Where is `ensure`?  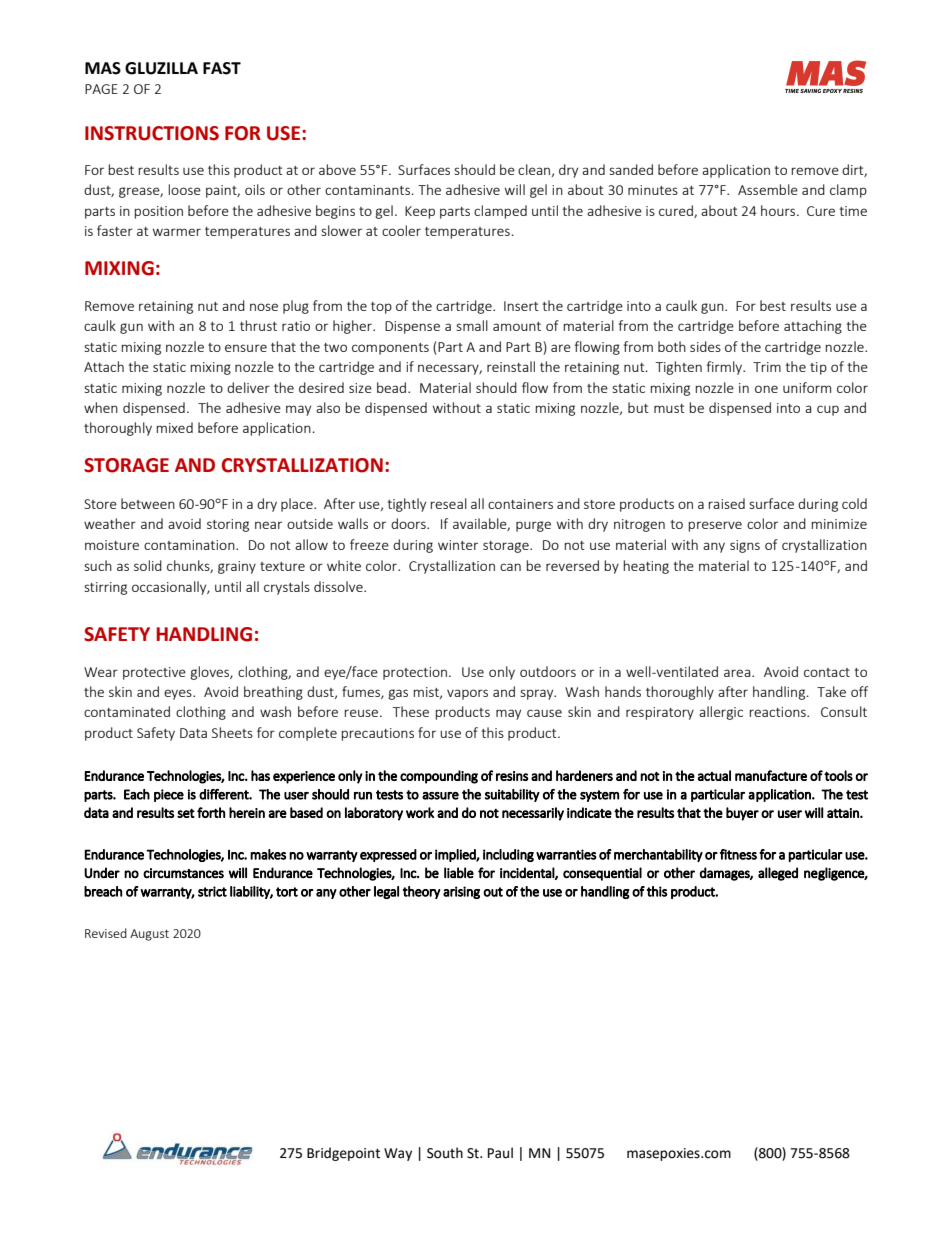
ensure is located at coordinates (246, 348).
